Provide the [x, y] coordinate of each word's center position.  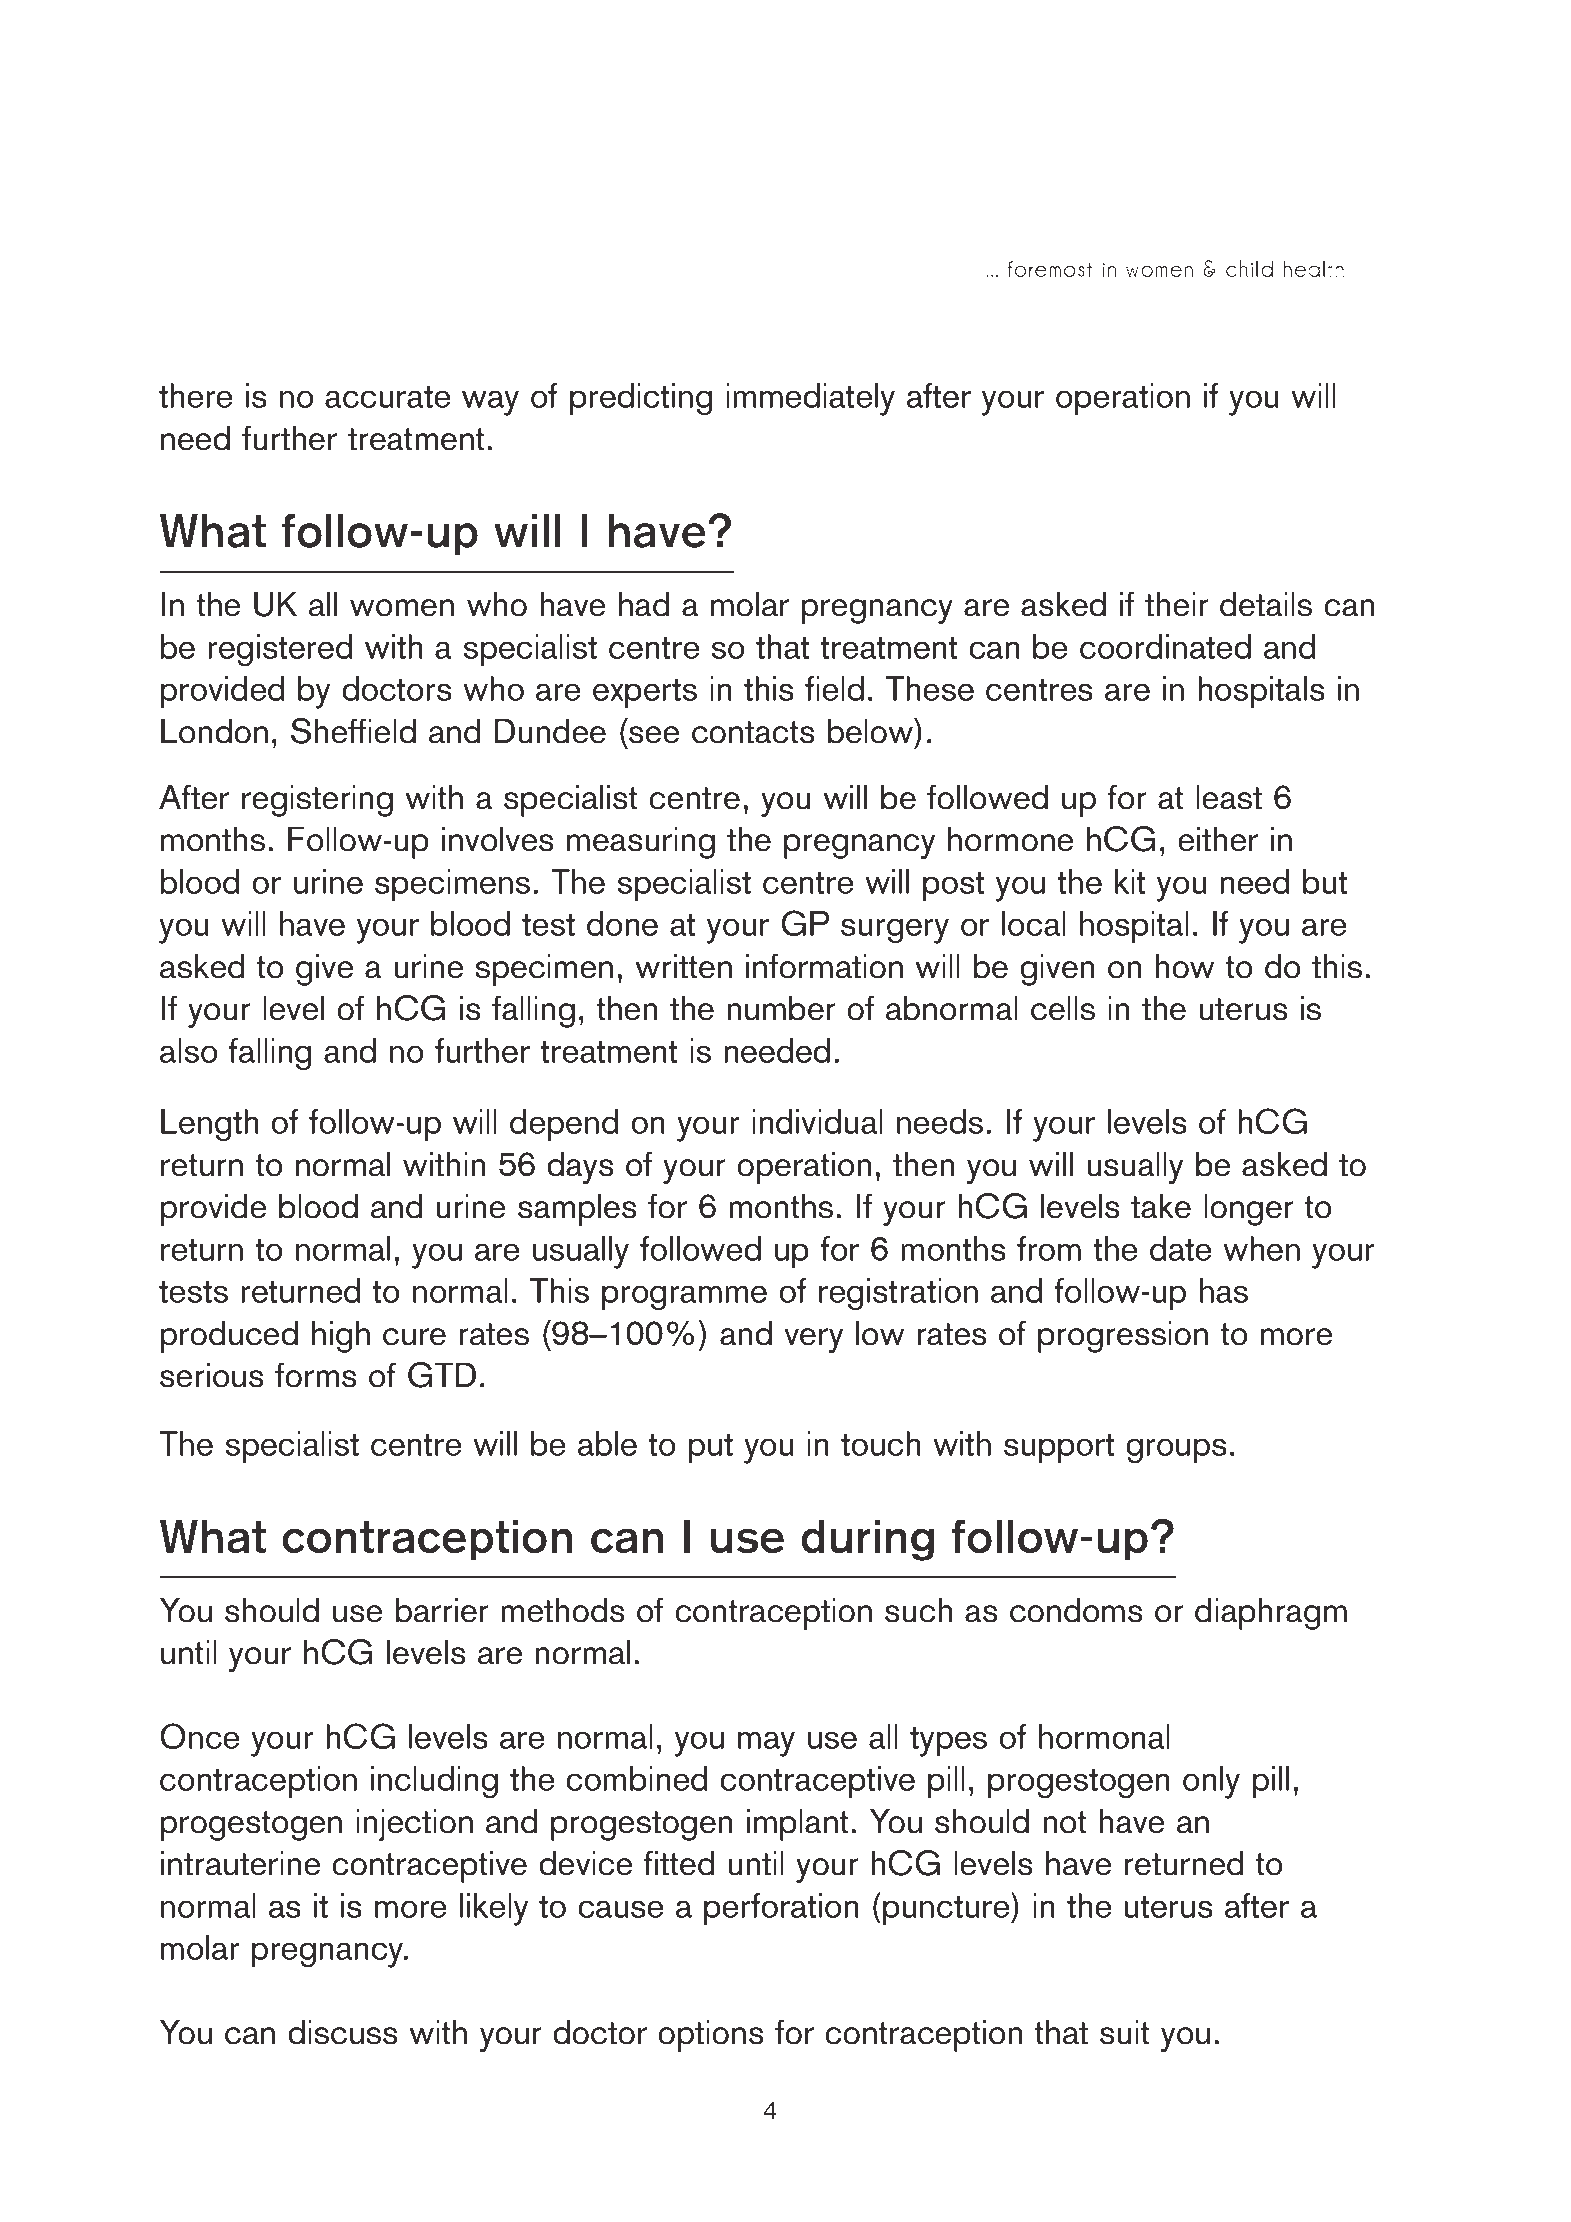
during [867, 1540]
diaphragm [1271, 1613]
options [711, 2035]
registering [317, 800]
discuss [343, 2032]
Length [209, 1125]
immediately [810, 399]
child [1249, 268]
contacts [753, 732]
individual [817, 1121]
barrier [442, 1610]
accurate [387, 397]
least [1229, 797]
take [1161, 1206]
